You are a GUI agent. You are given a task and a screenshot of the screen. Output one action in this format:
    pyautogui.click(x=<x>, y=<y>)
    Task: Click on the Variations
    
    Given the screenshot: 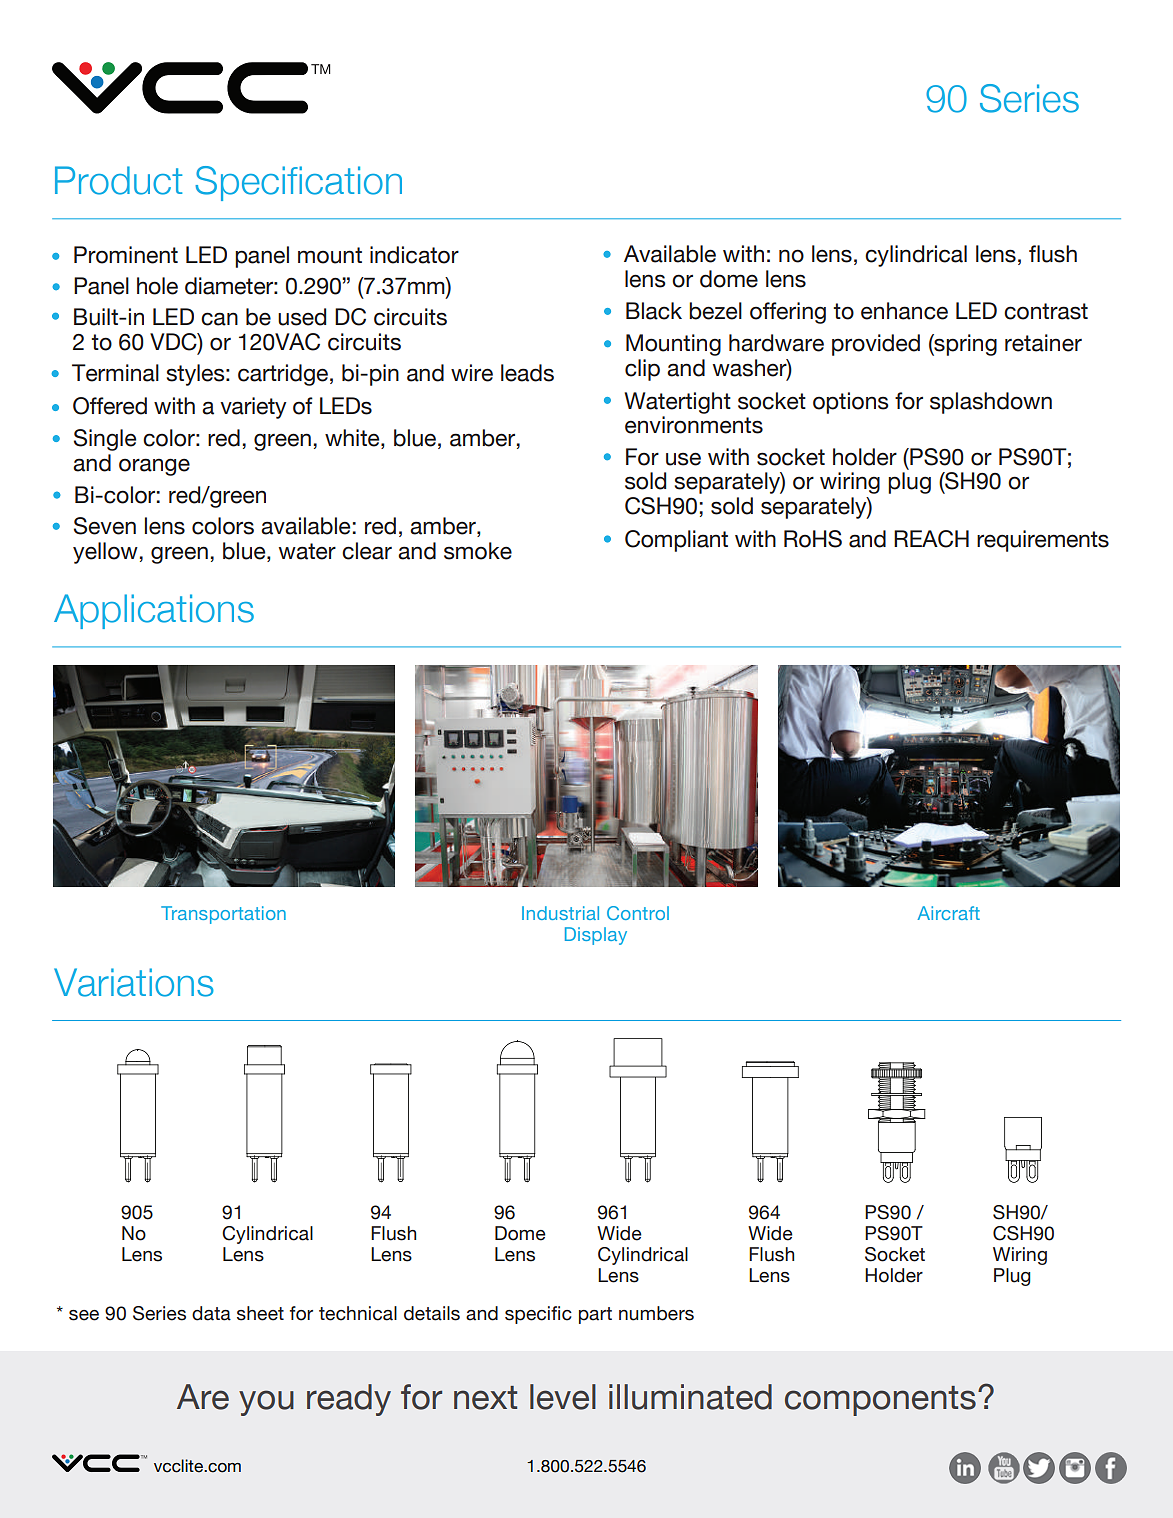 What is the action you would take?
    pyautogui.click(x=134, y=982)
